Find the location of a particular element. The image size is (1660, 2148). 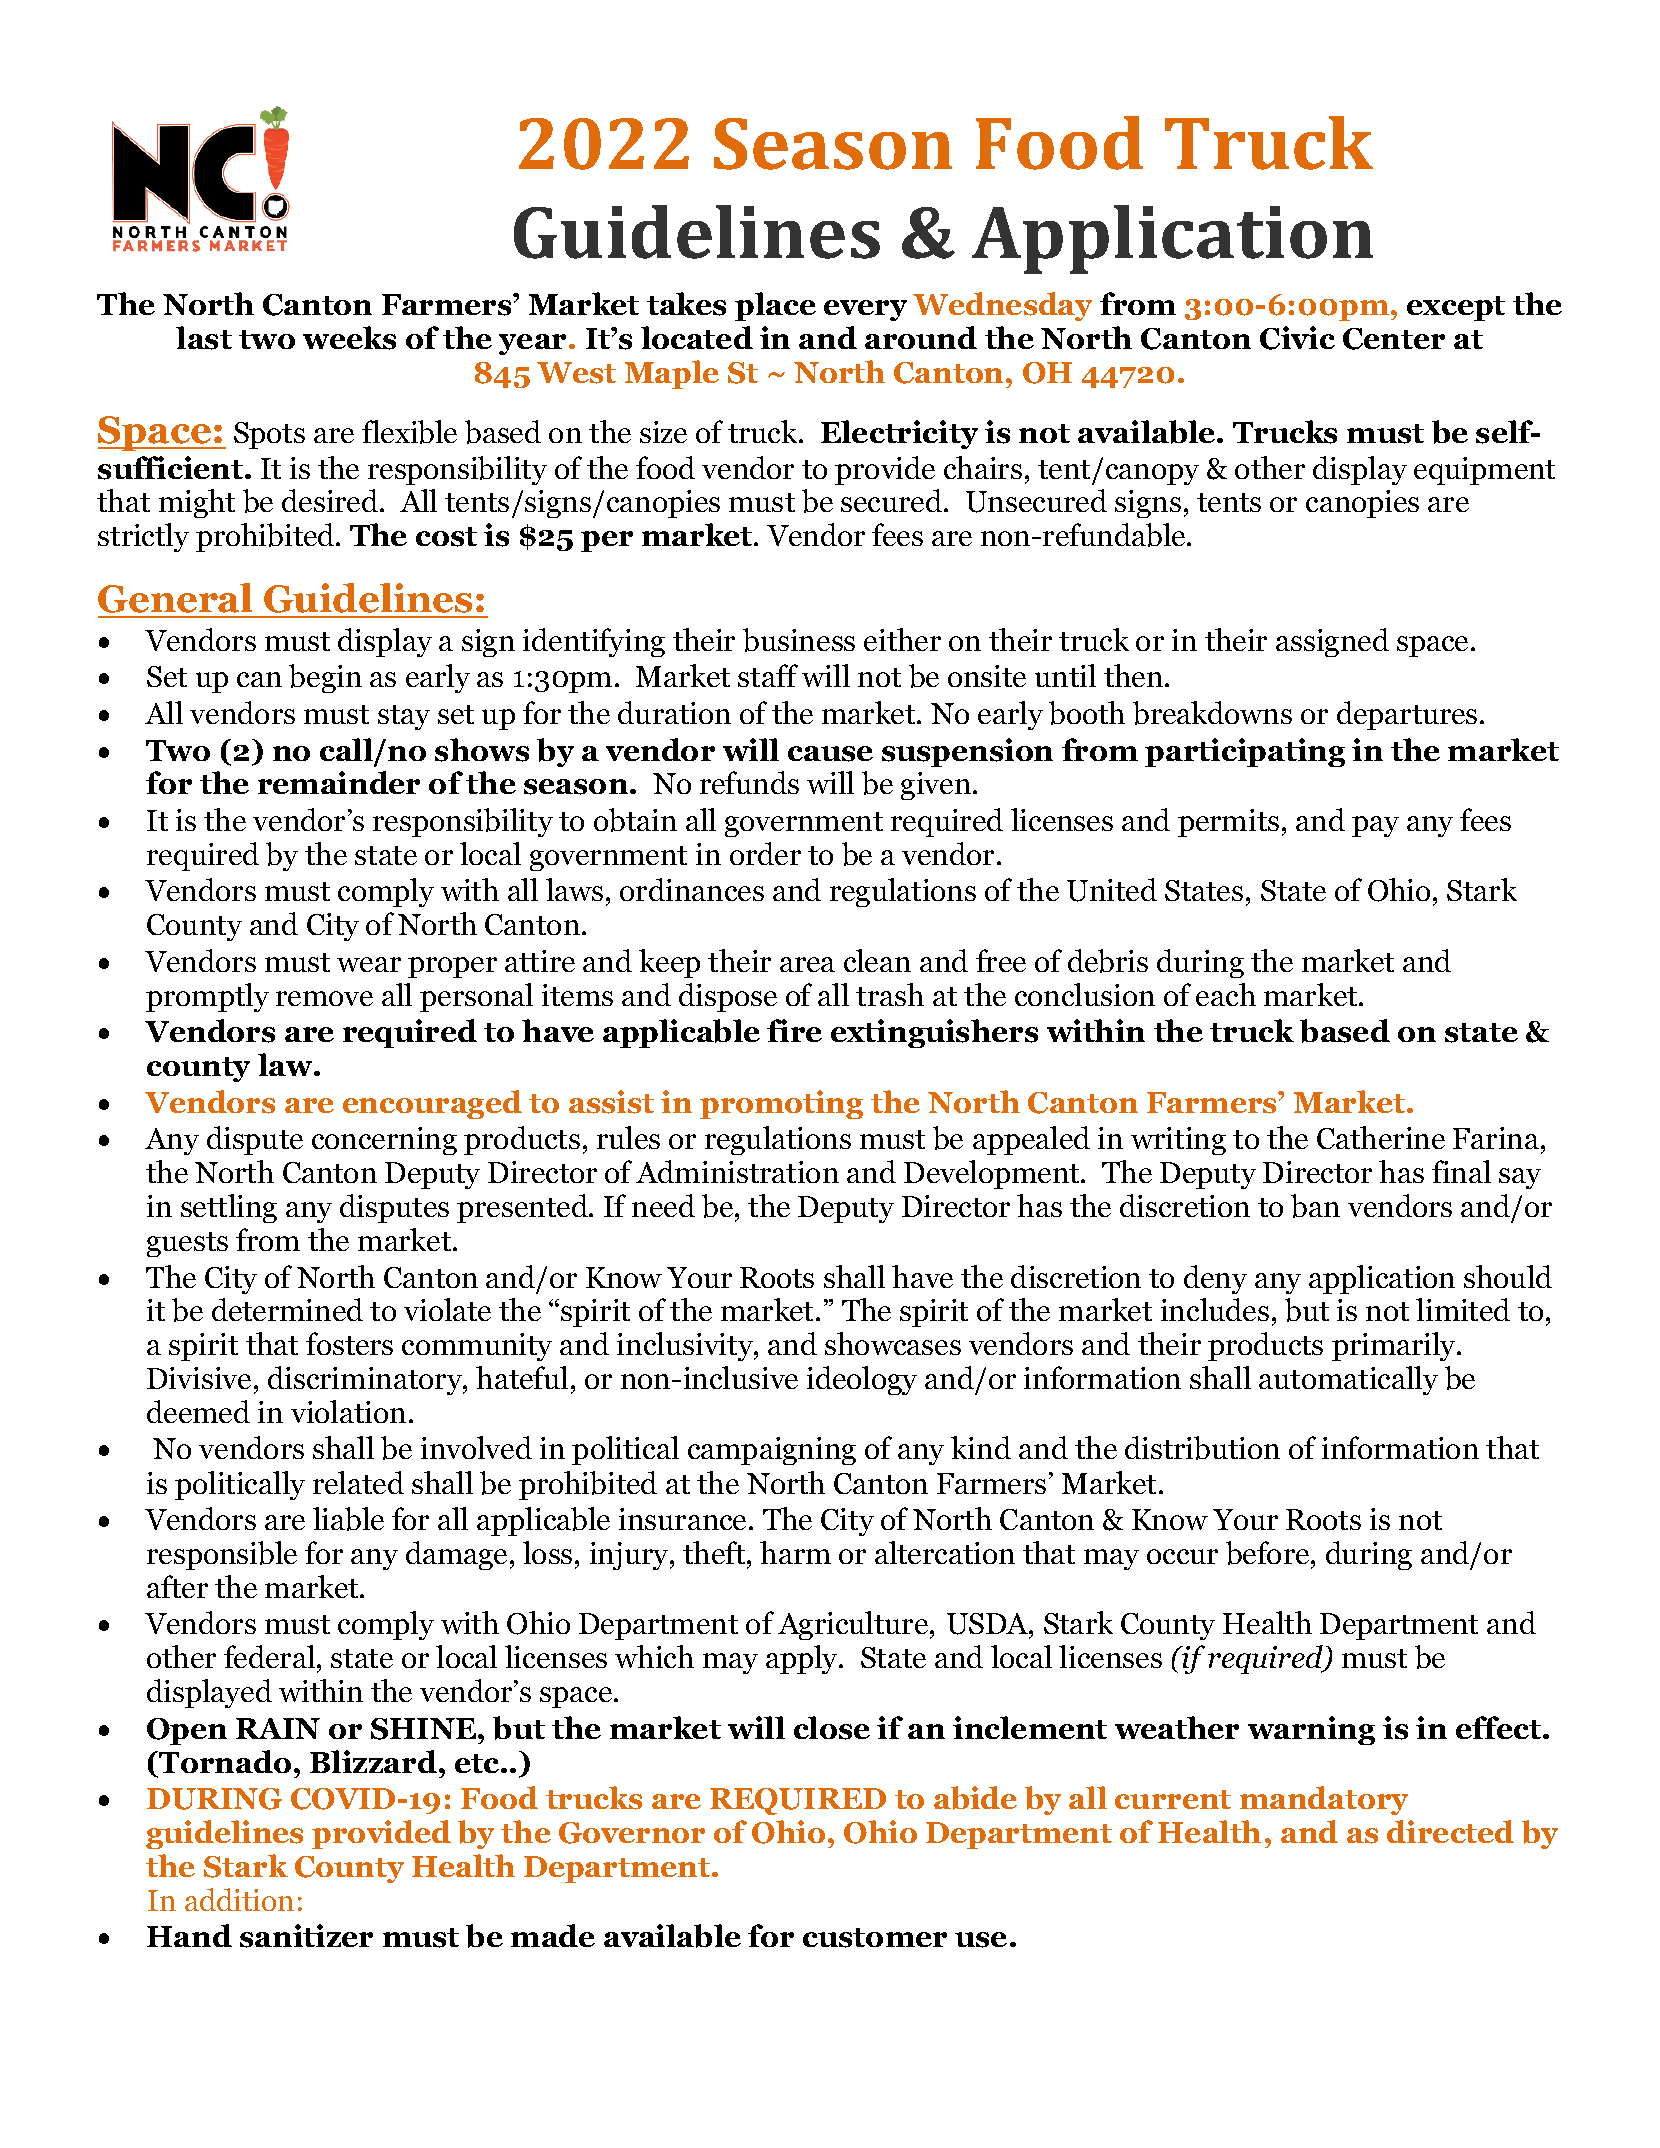

Center is located at coordinates (1394, 339).
